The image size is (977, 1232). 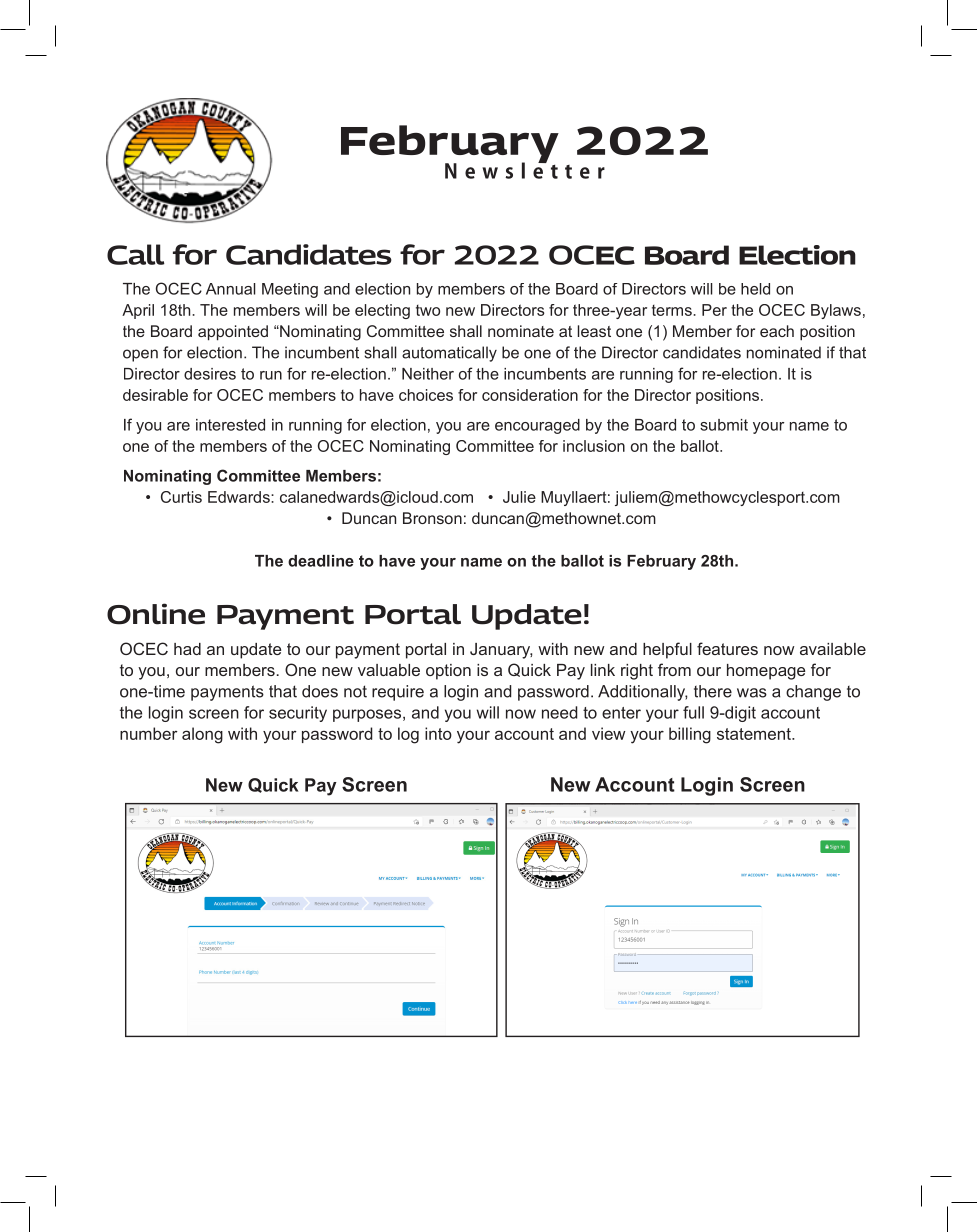 What do you see at coordinates (202, 735) in the screenshot?
I see `along` at bounding box center [202, 735].
